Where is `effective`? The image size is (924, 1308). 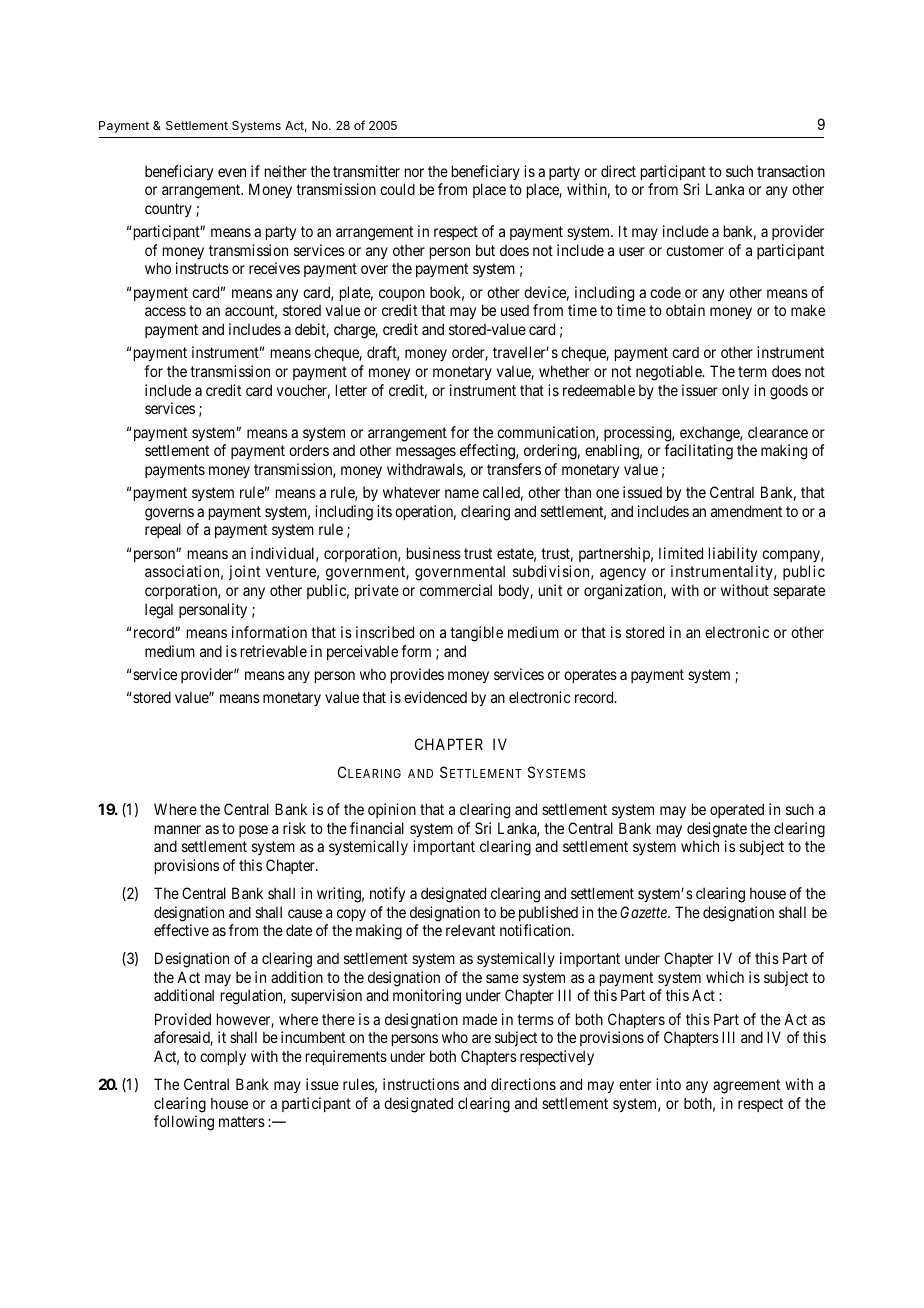
effective is located at coordinates (181, 930).
